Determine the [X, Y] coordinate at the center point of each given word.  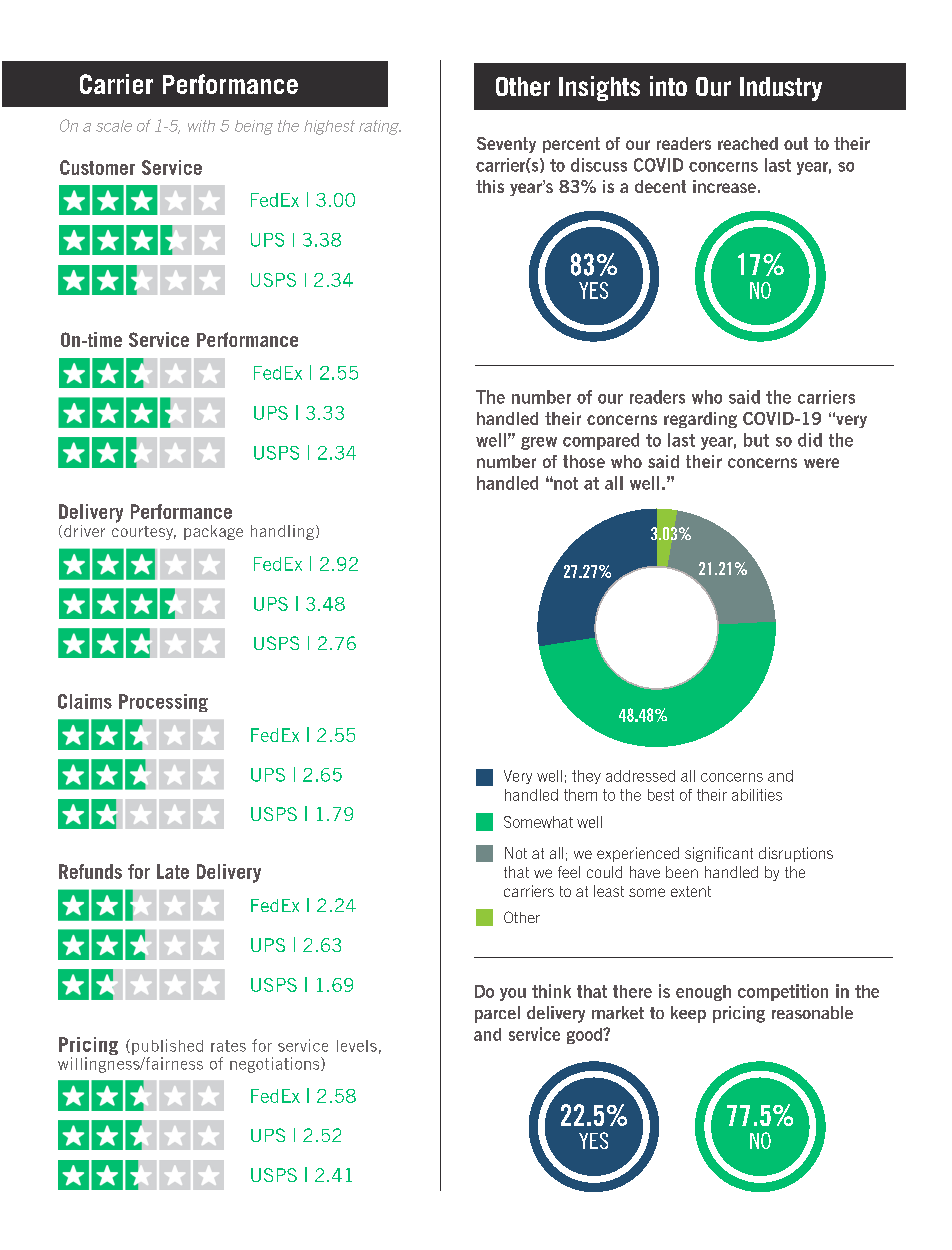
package [213, 532]
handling [284, 532]
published [167, 1047]
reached [748, 143]
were [821, 463]
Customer [97, 167]
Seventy [506, 145]
